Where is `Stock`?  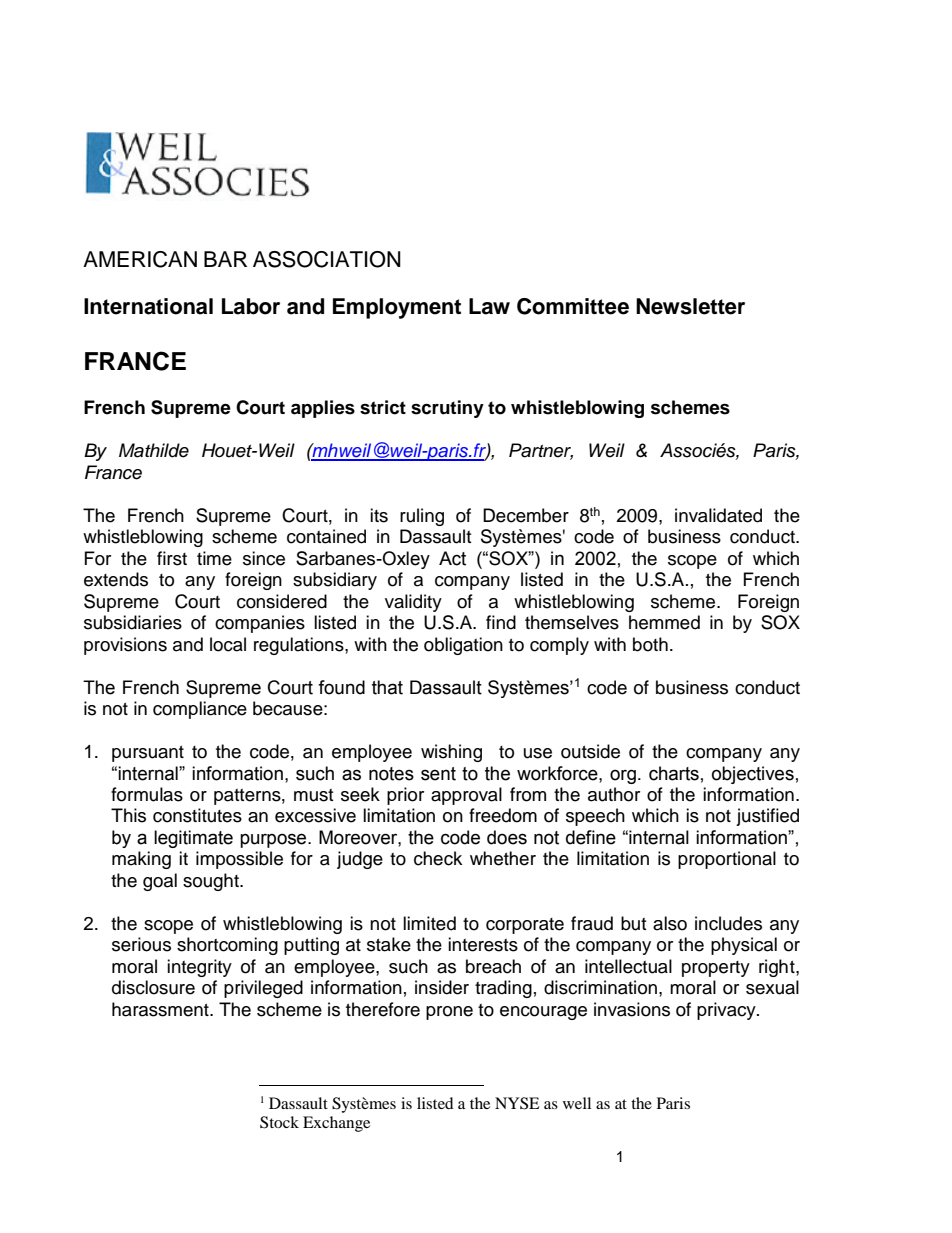
Stock is located at coordinates (279, 1122).
